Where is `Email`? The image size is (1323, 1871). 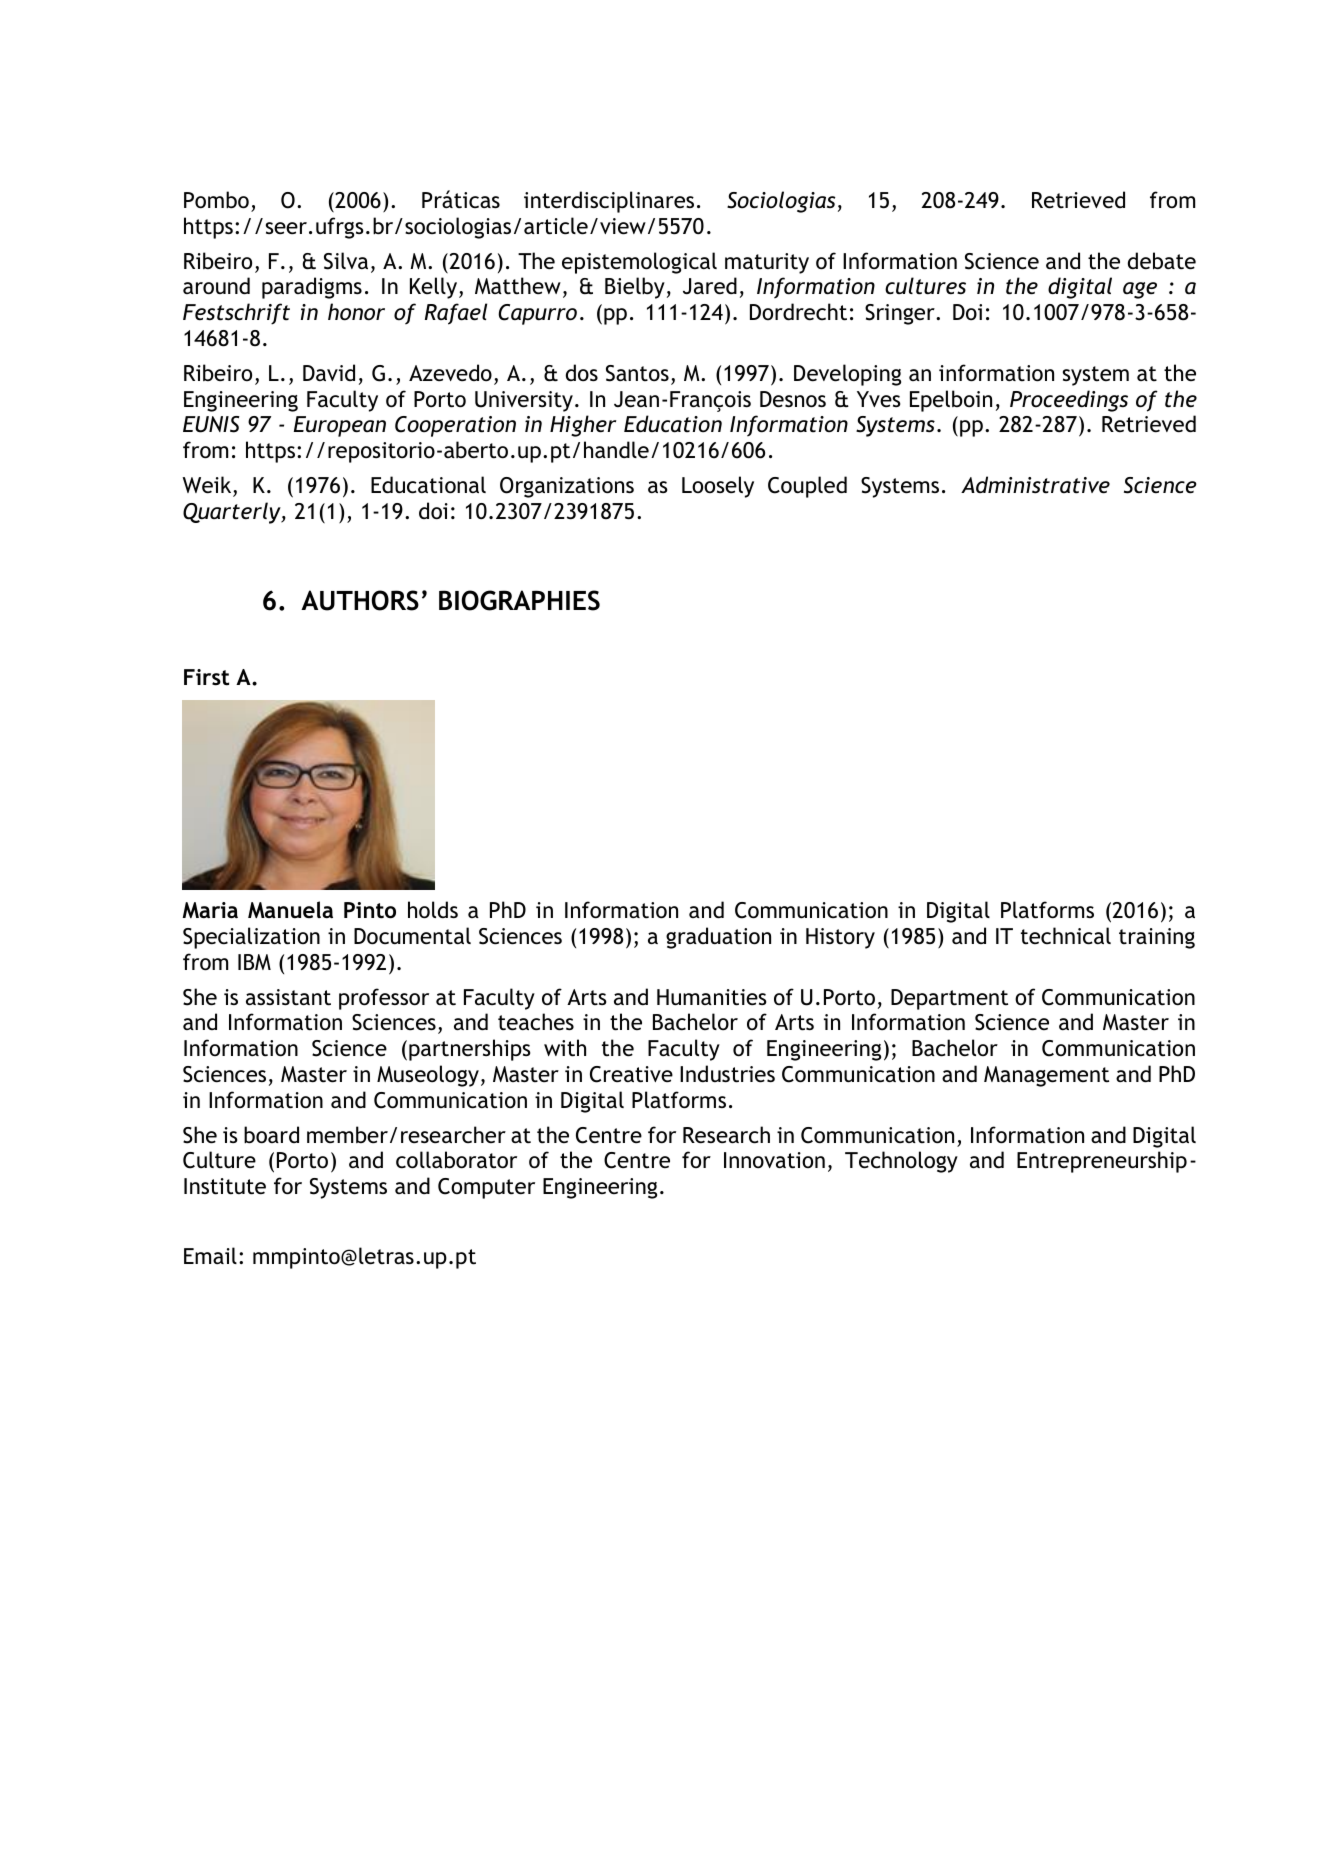
Email is located at coordinates (210, 1255).
